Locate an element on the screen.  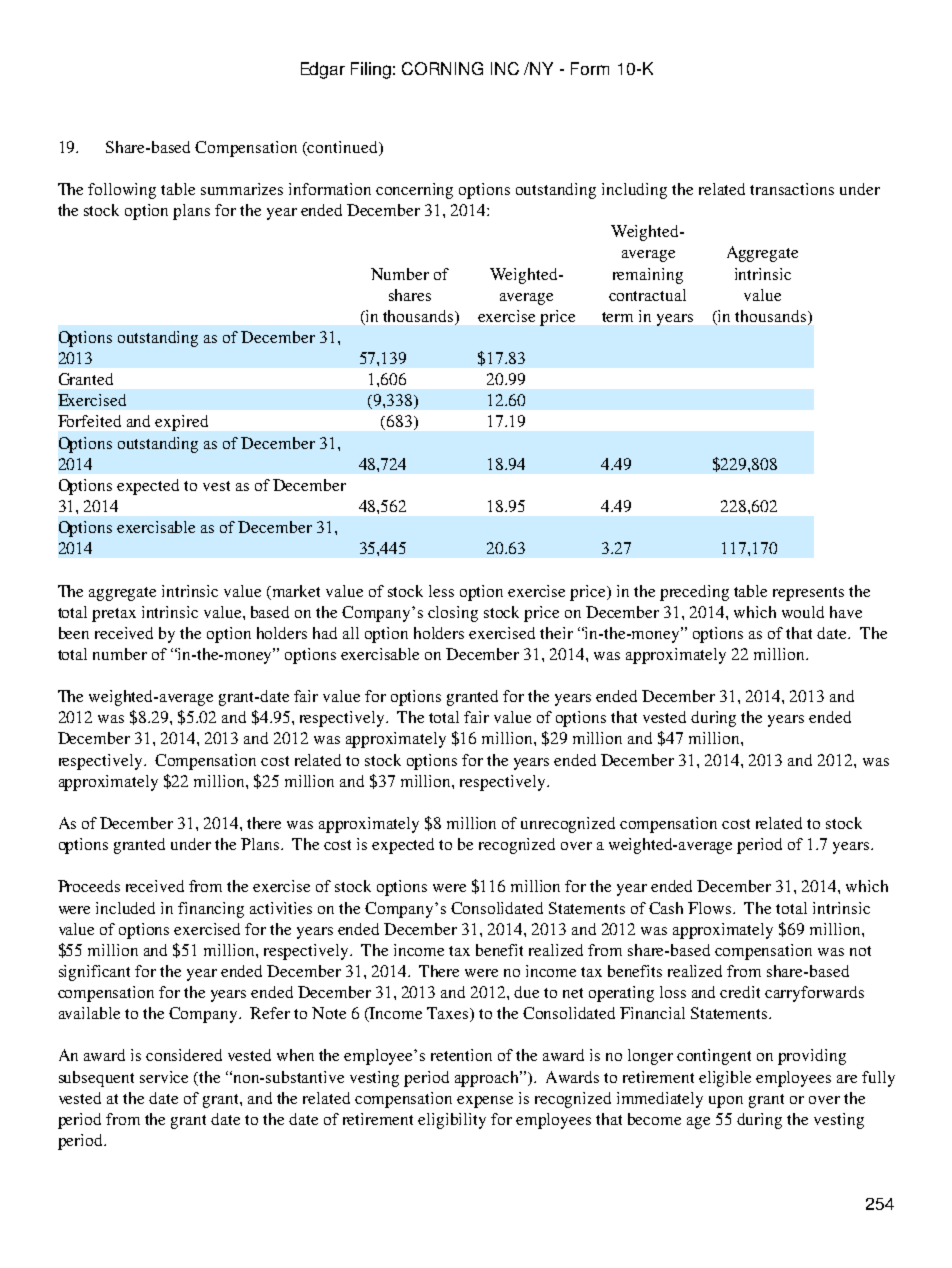
less is located at coordinates (441, 591).
